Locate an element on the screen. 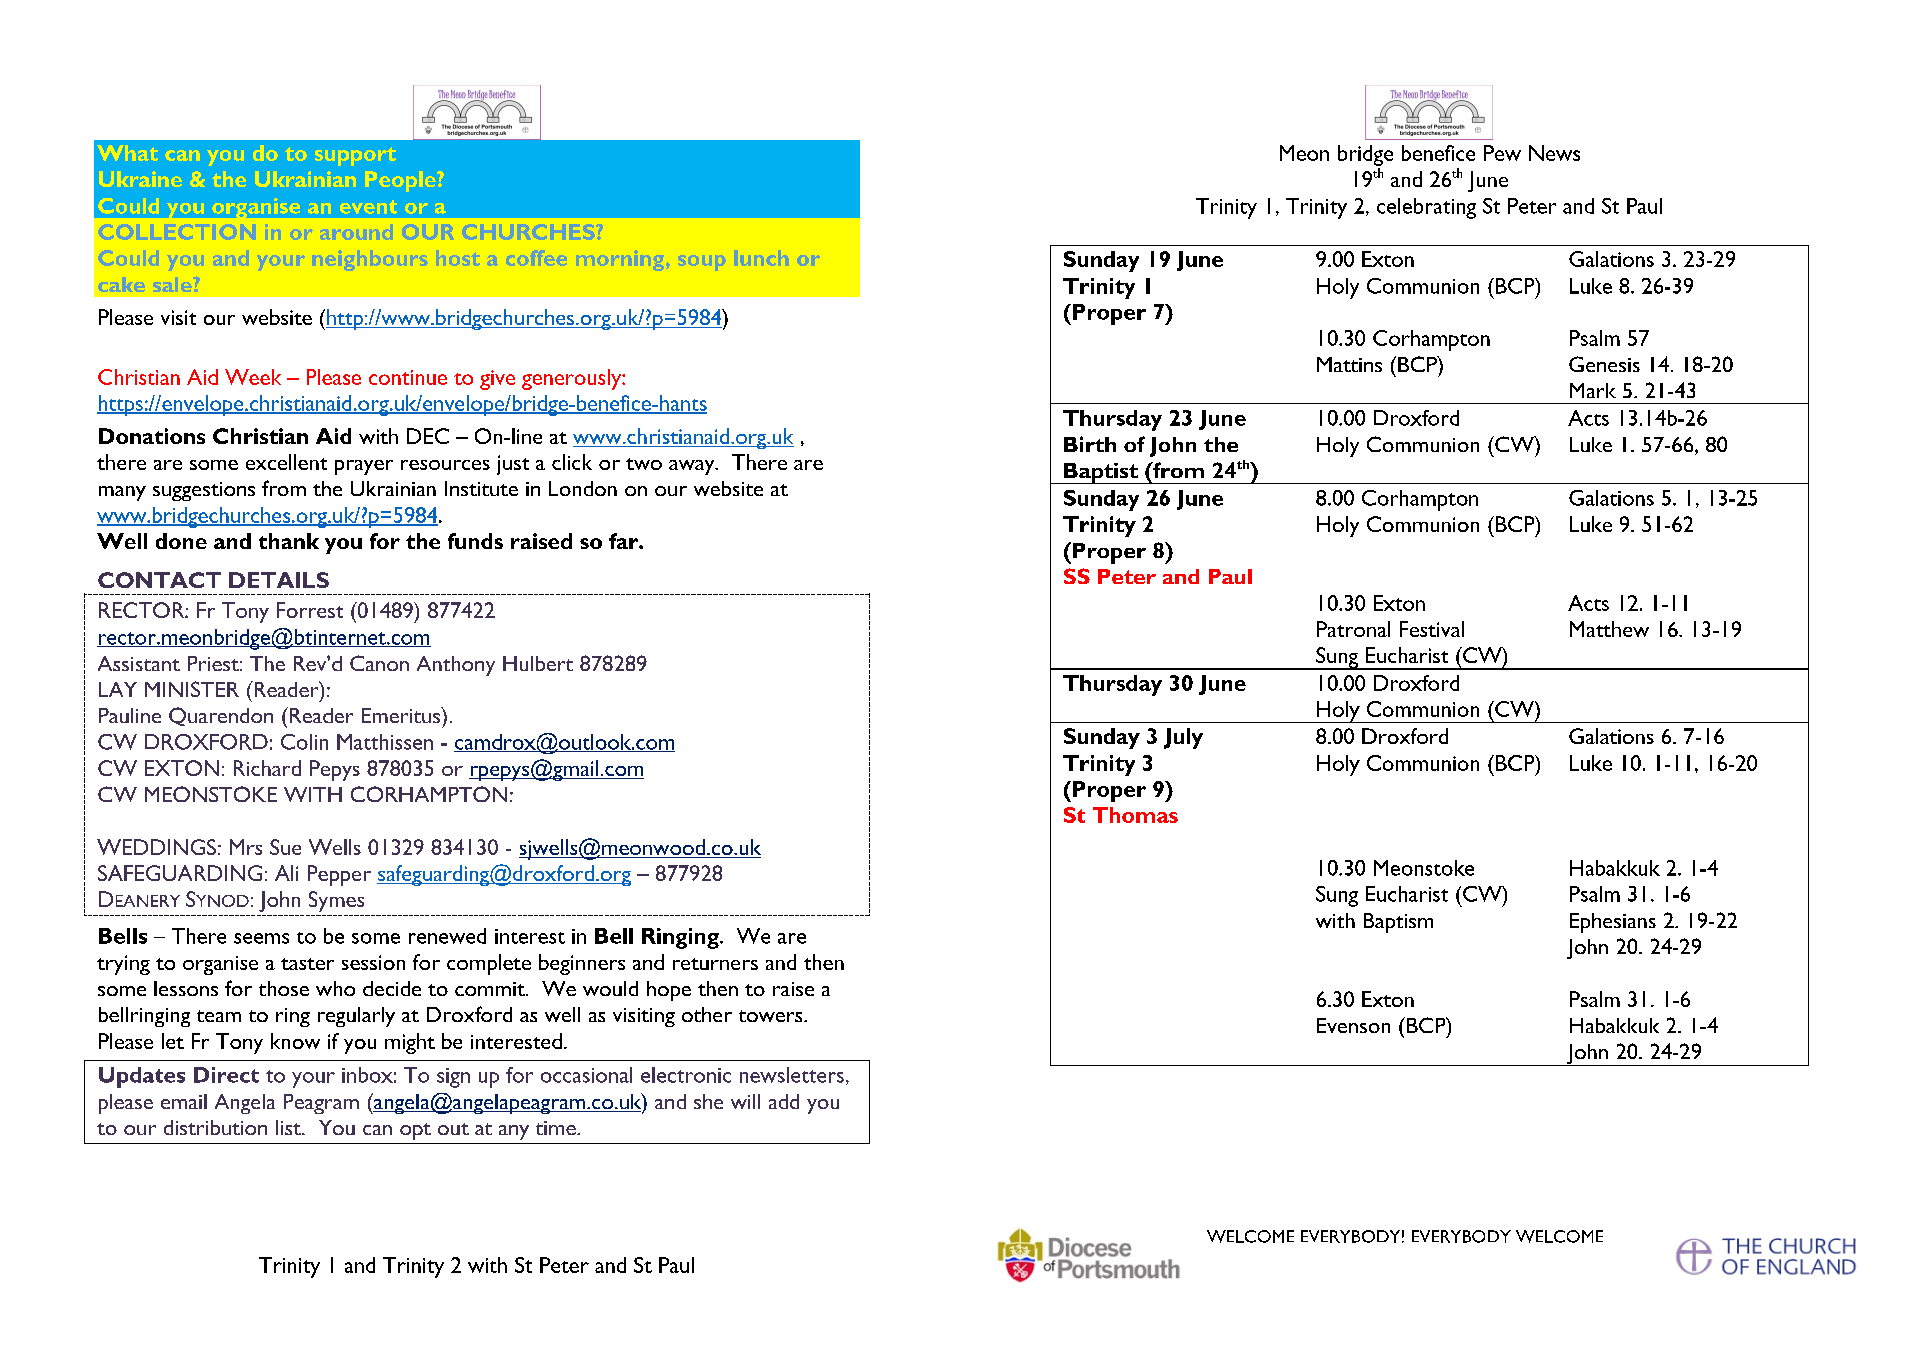  Pew is located at coordinates (1502, 153).
